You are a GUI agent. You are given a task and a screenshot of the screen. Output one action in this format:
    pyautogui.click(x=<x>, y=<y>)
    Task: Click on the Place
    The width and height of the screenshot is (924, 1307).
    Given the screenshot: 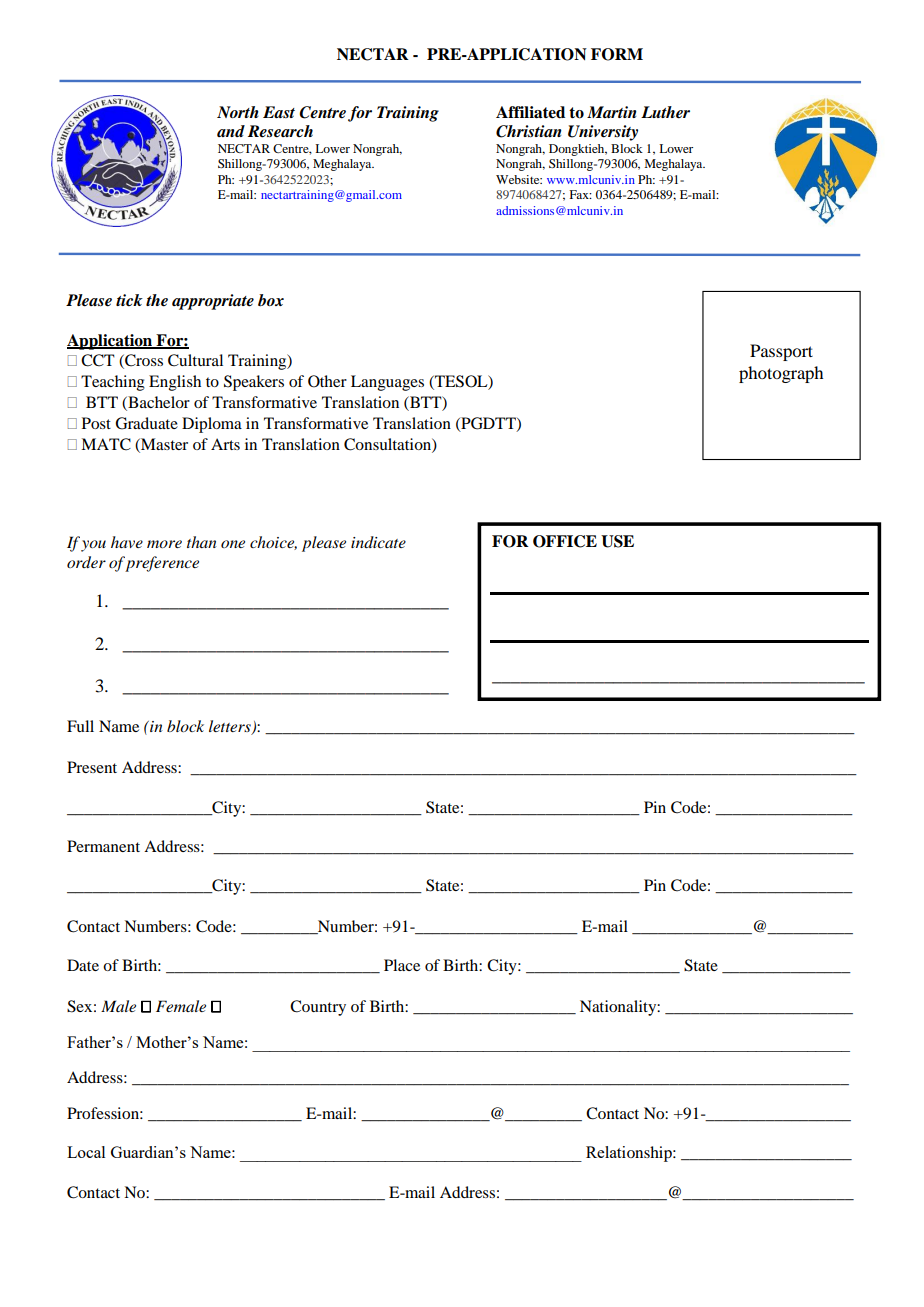 What is the action you would take?
    pyautogui.click(x=402, y=965)
